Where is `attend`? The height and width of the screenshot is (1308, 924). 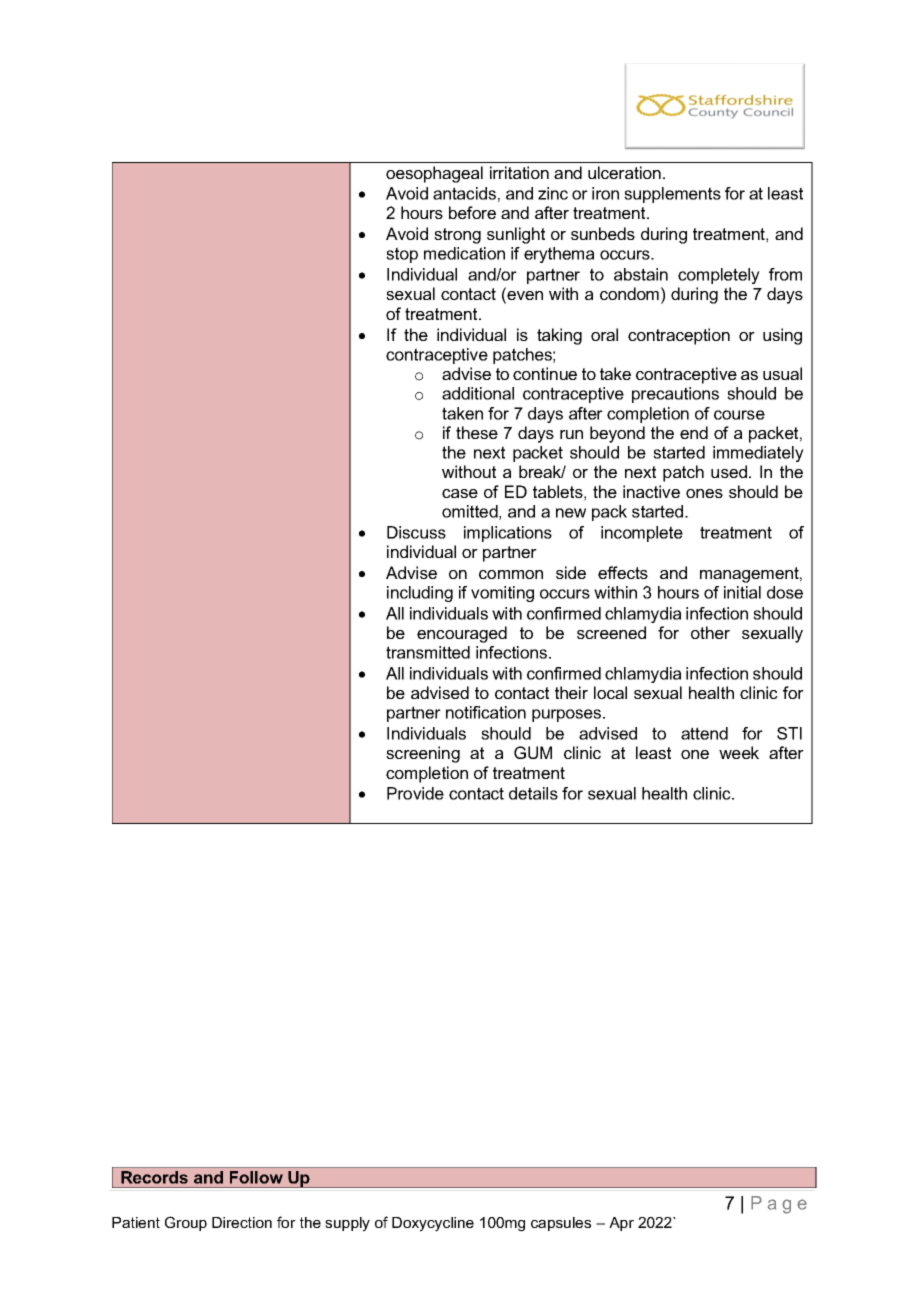
attend is located at coordinates (704, 733).
